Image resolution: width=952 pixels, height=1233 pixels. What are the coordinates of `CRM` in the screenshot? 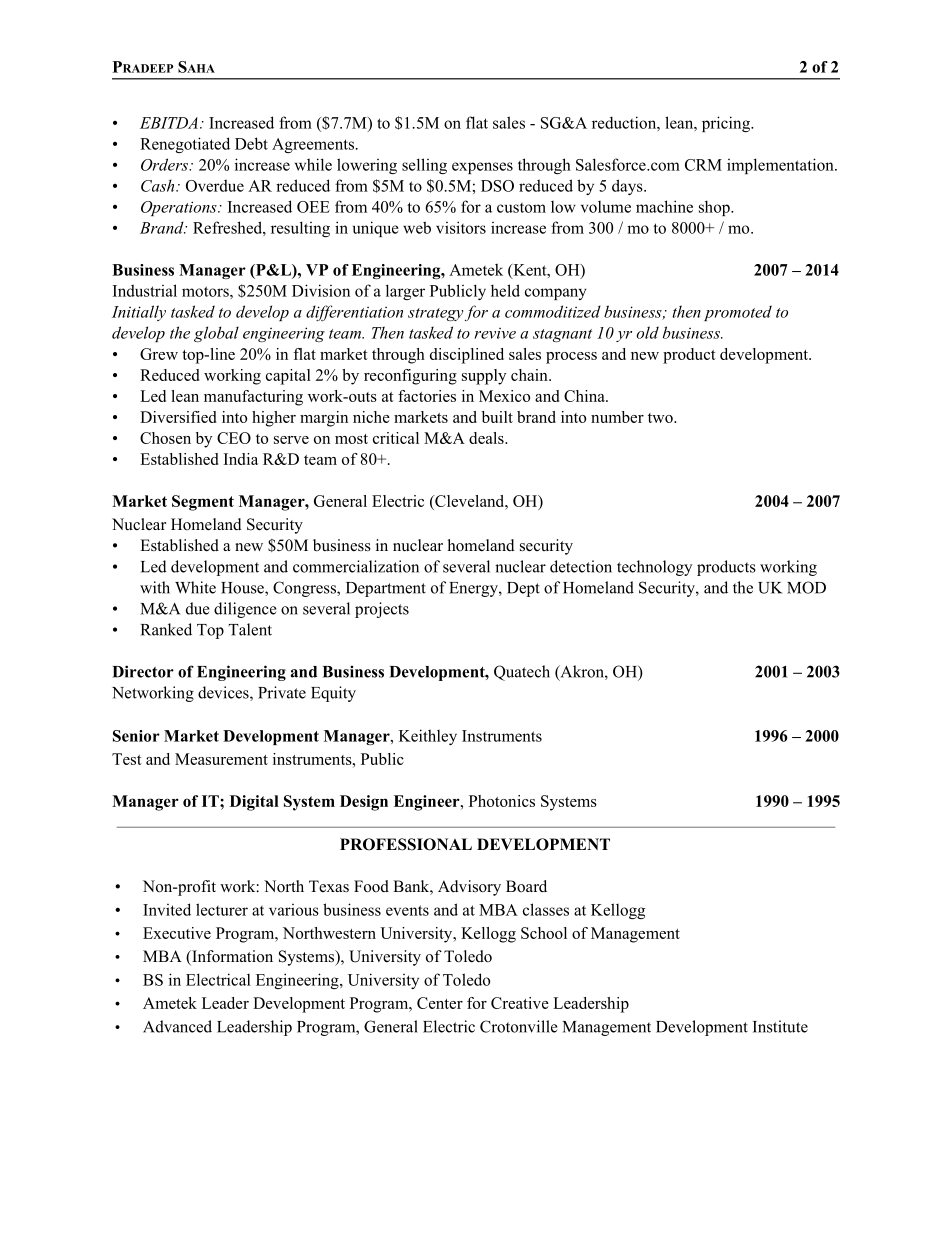 It's located at (703, 165).
